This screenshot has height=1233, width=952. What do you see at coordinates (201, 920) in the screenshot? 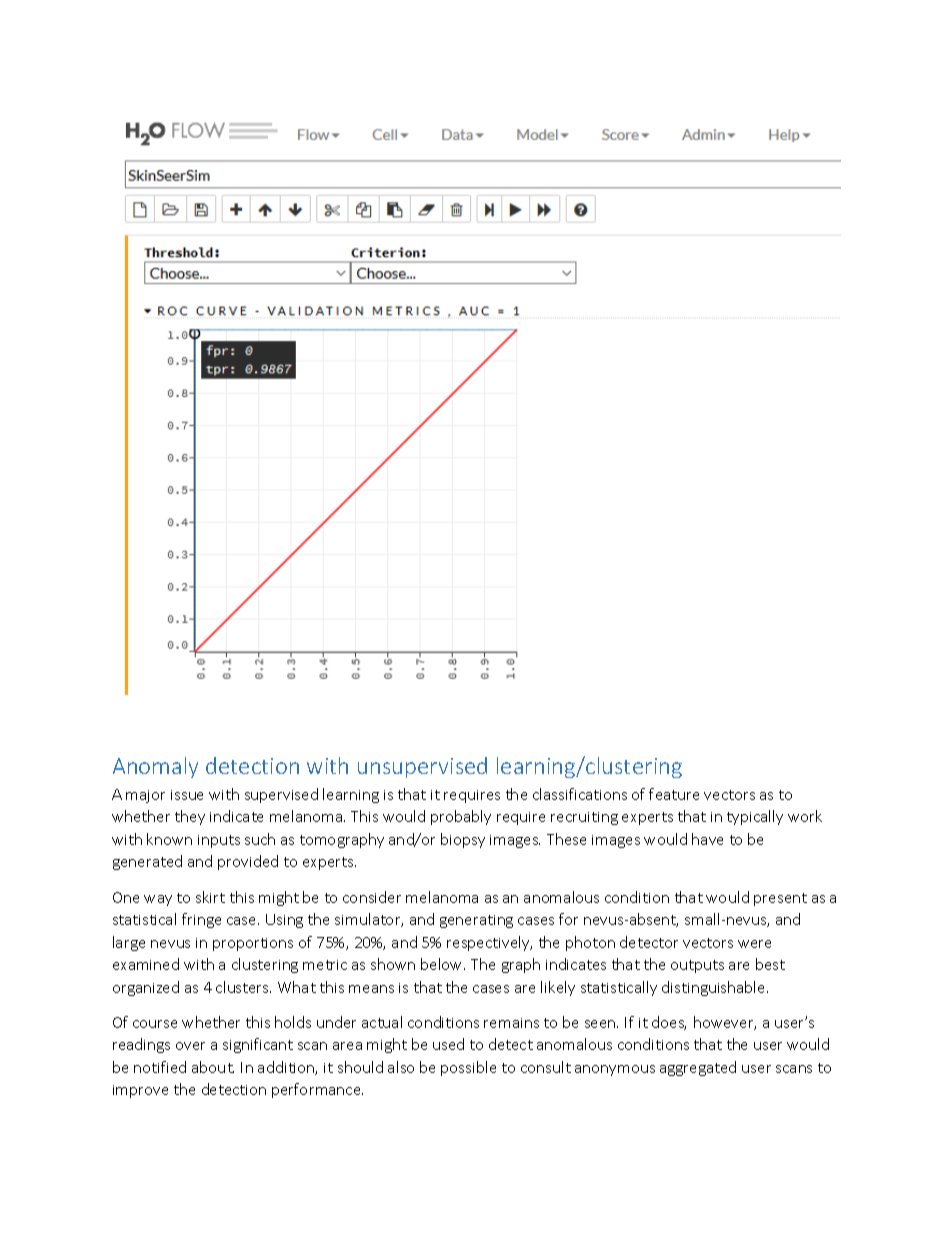
I see `fringe` at bounding box center [201, 920].
